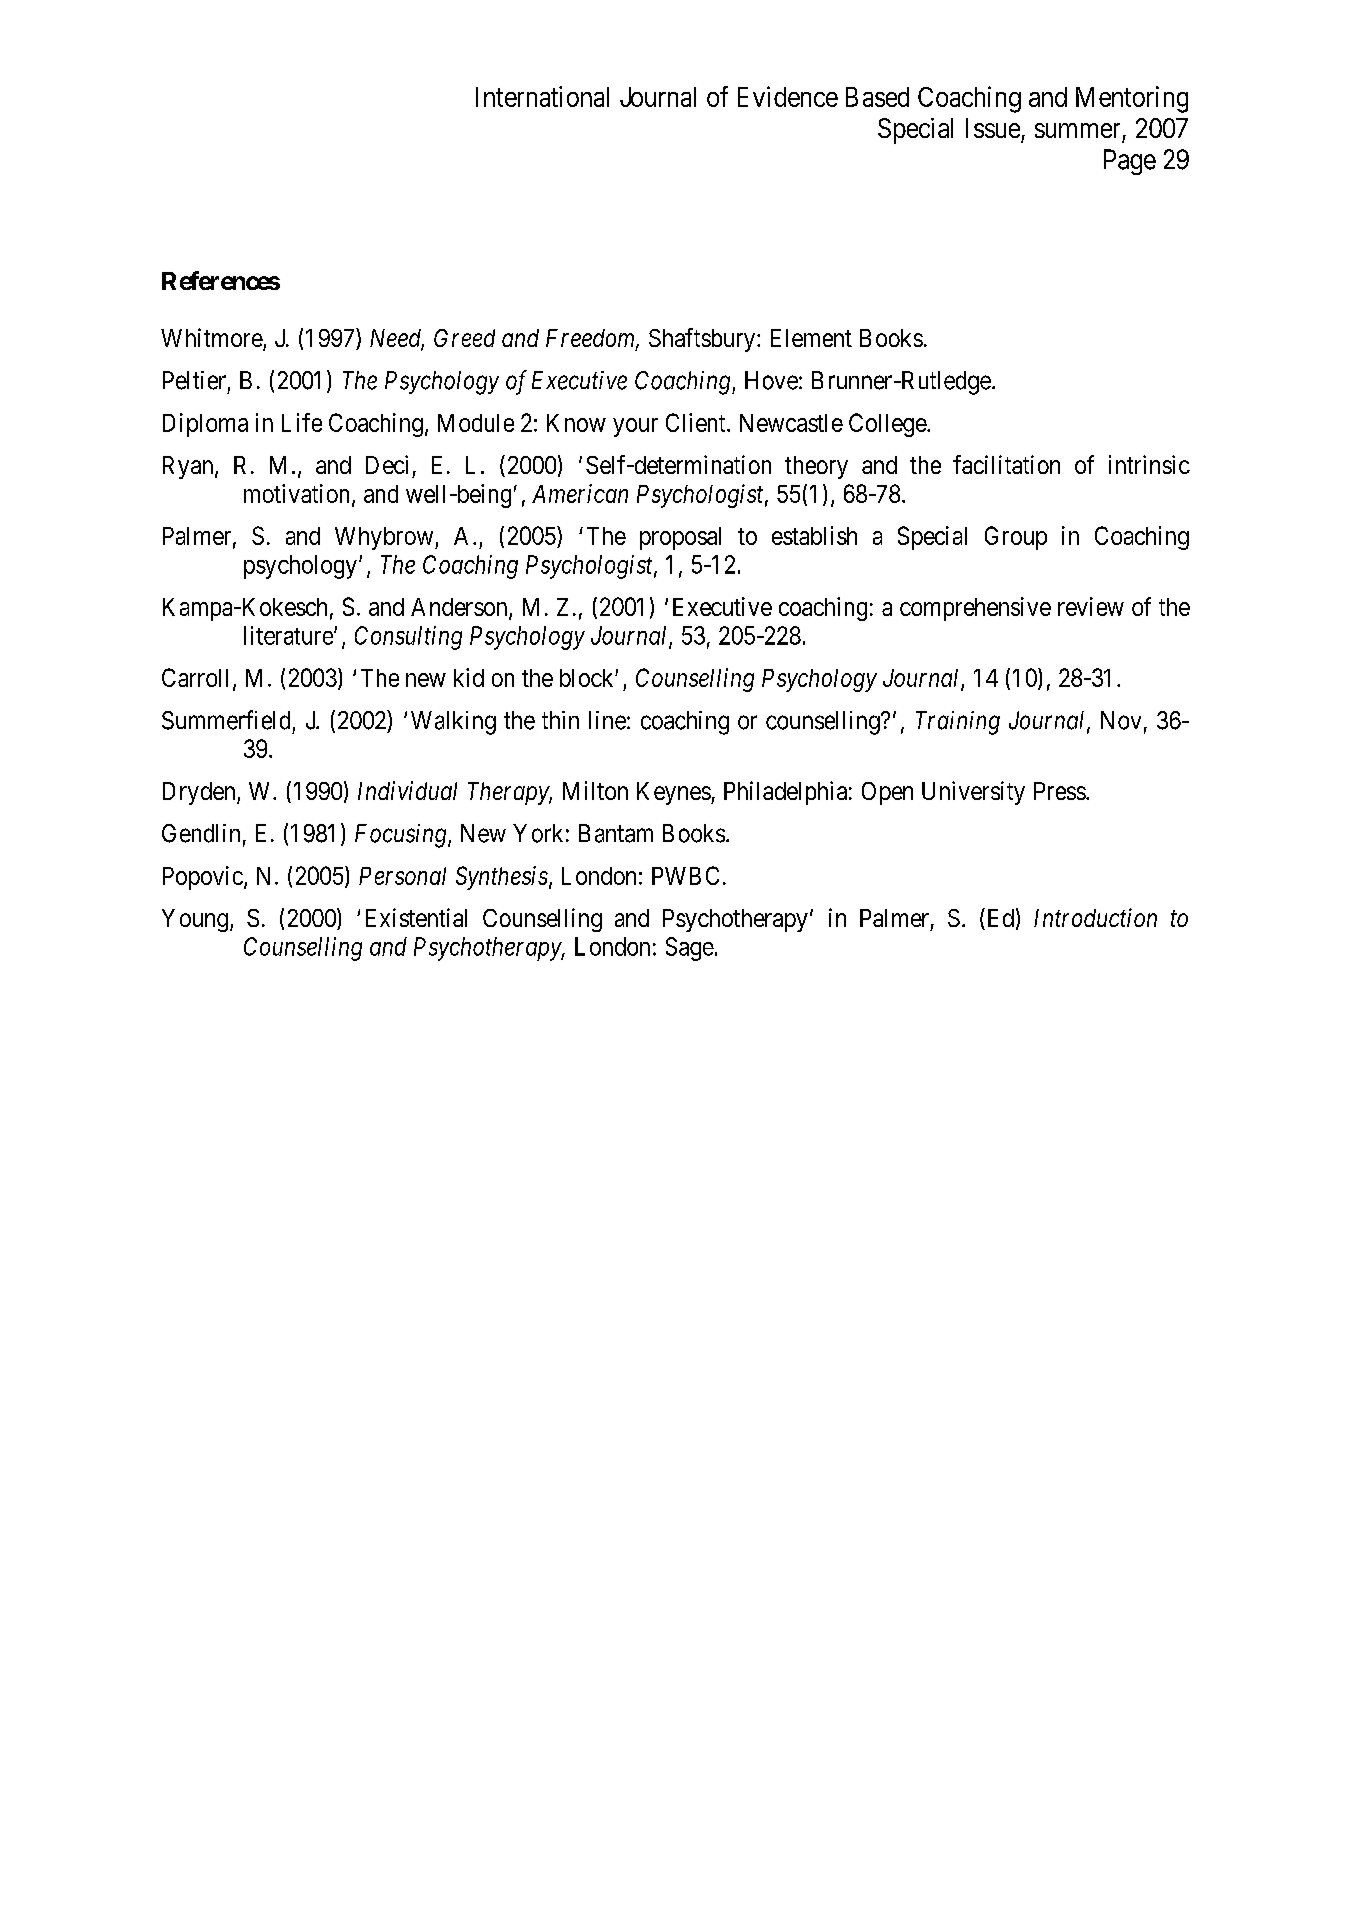 This document has width=1349, height=1909. Describe the element at coordinates (993, 128) in the document. I see `Issue` at that location.
